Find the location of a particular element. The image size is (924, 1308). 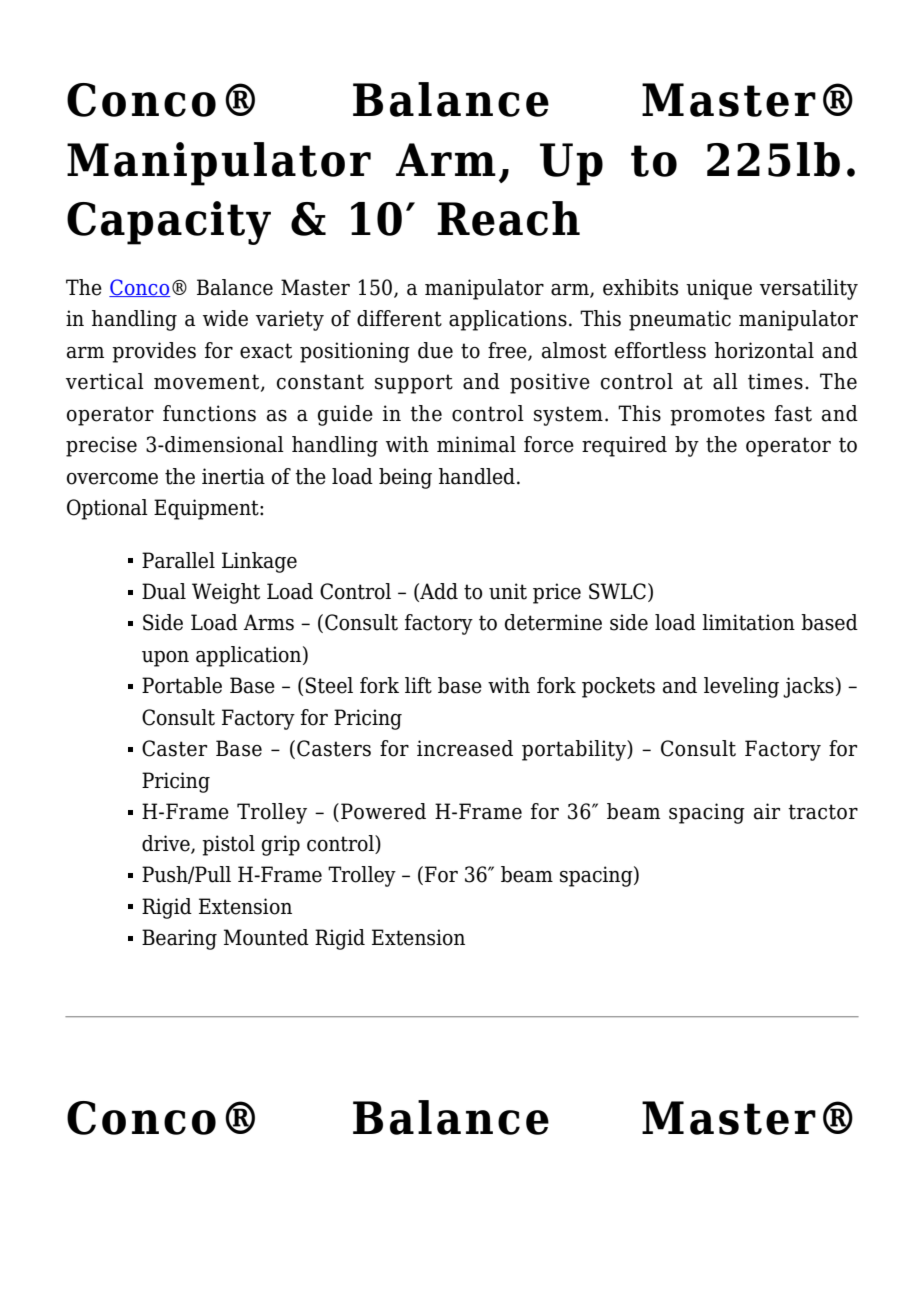

unit is located at coordinates (508, 591).
